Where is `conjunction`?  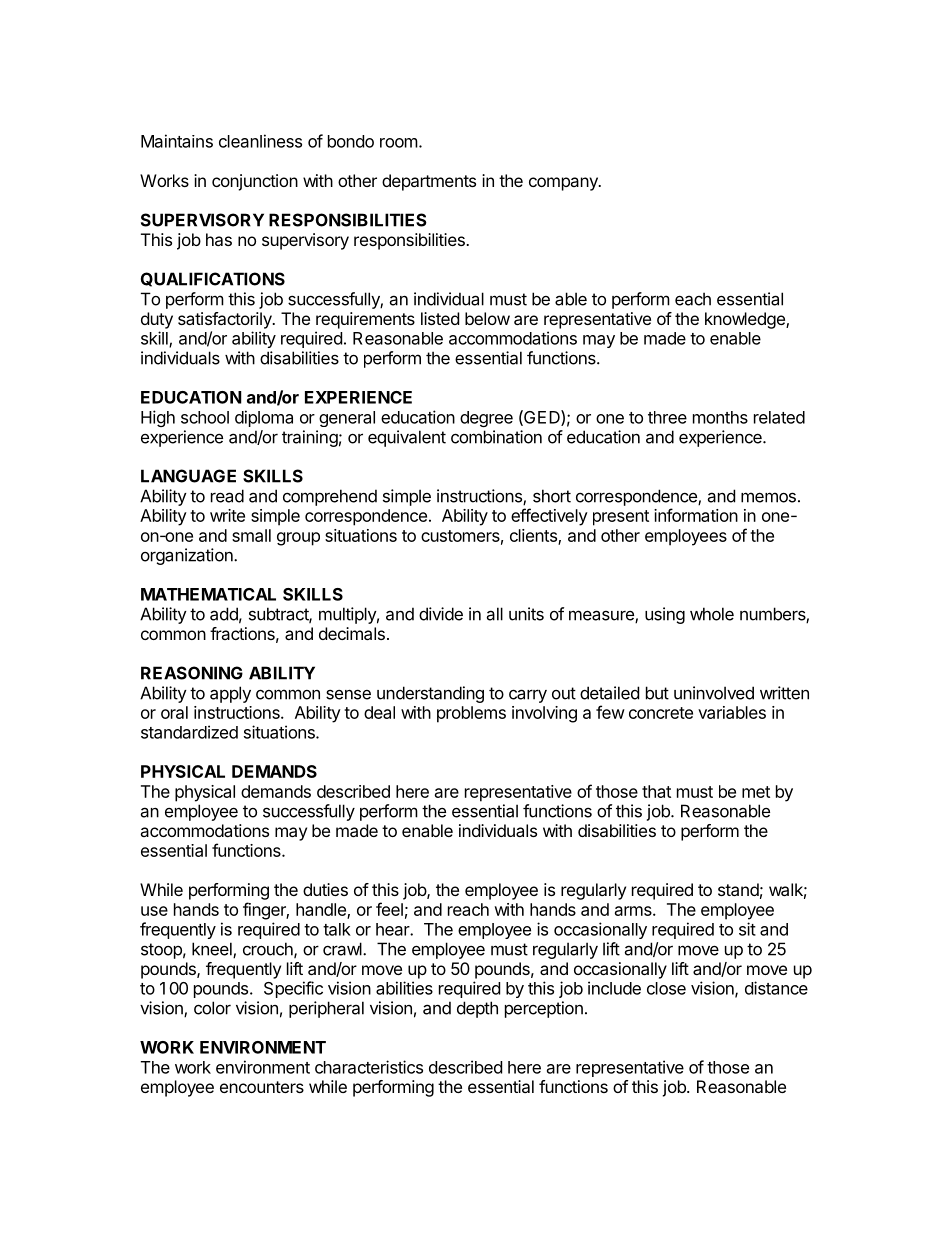
conjunction is located at coordinates (255, 182).
